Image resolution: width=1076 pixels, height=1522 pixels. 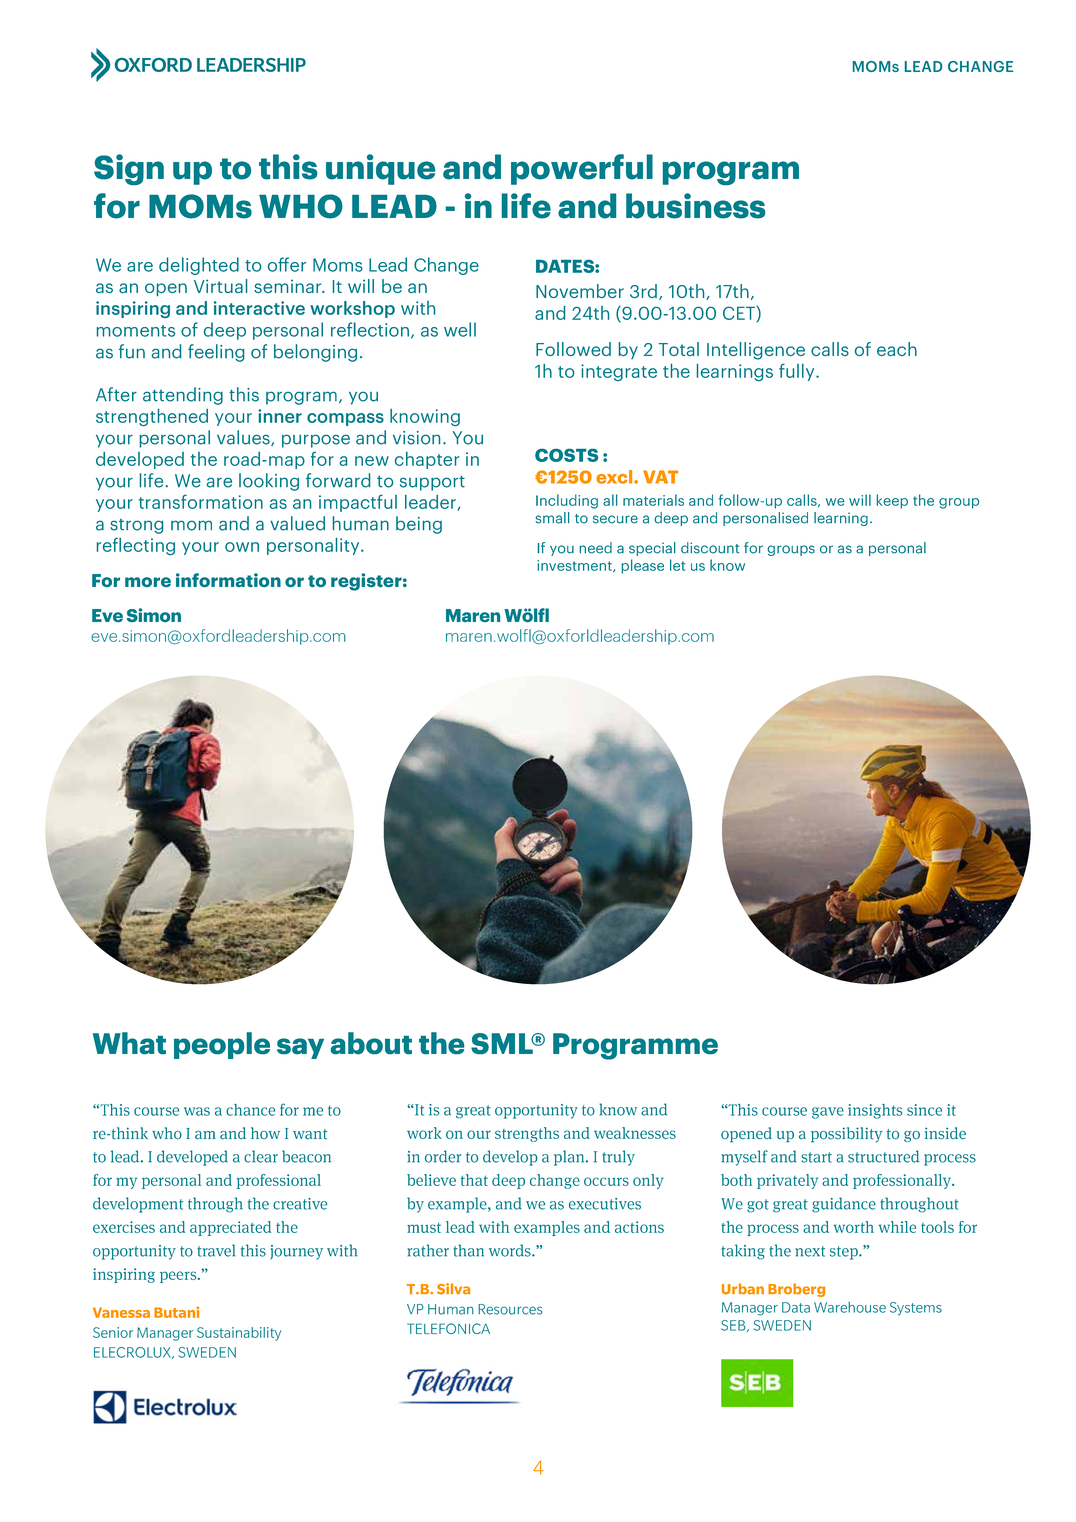 What do you see at coordinates (179, 1277) in the document?
I see `peers` at bounding box center [179, 1277].
